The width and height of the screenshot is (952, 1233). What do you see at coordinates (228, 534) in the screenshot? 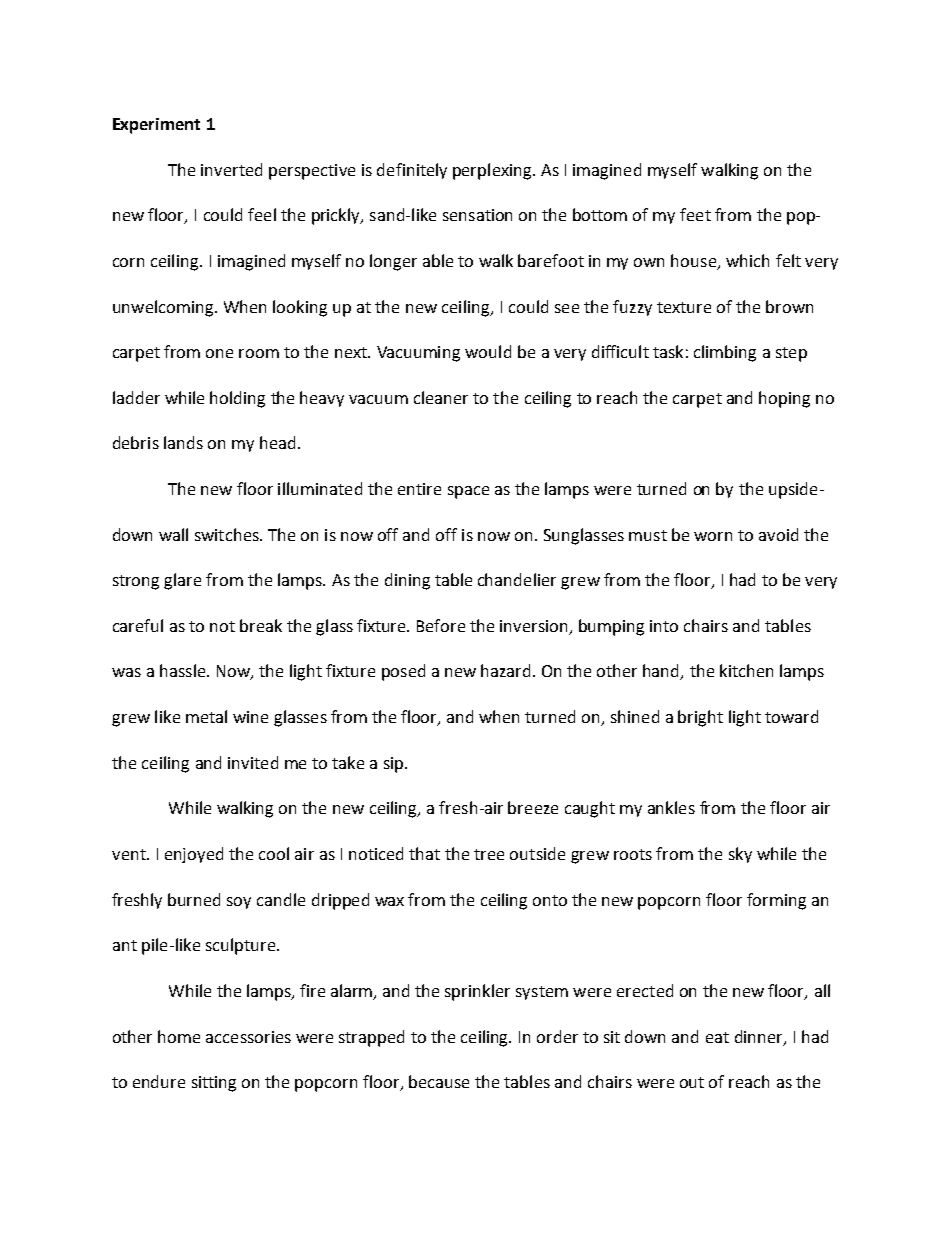
I see `switches` at bounding box center [228, 534].
